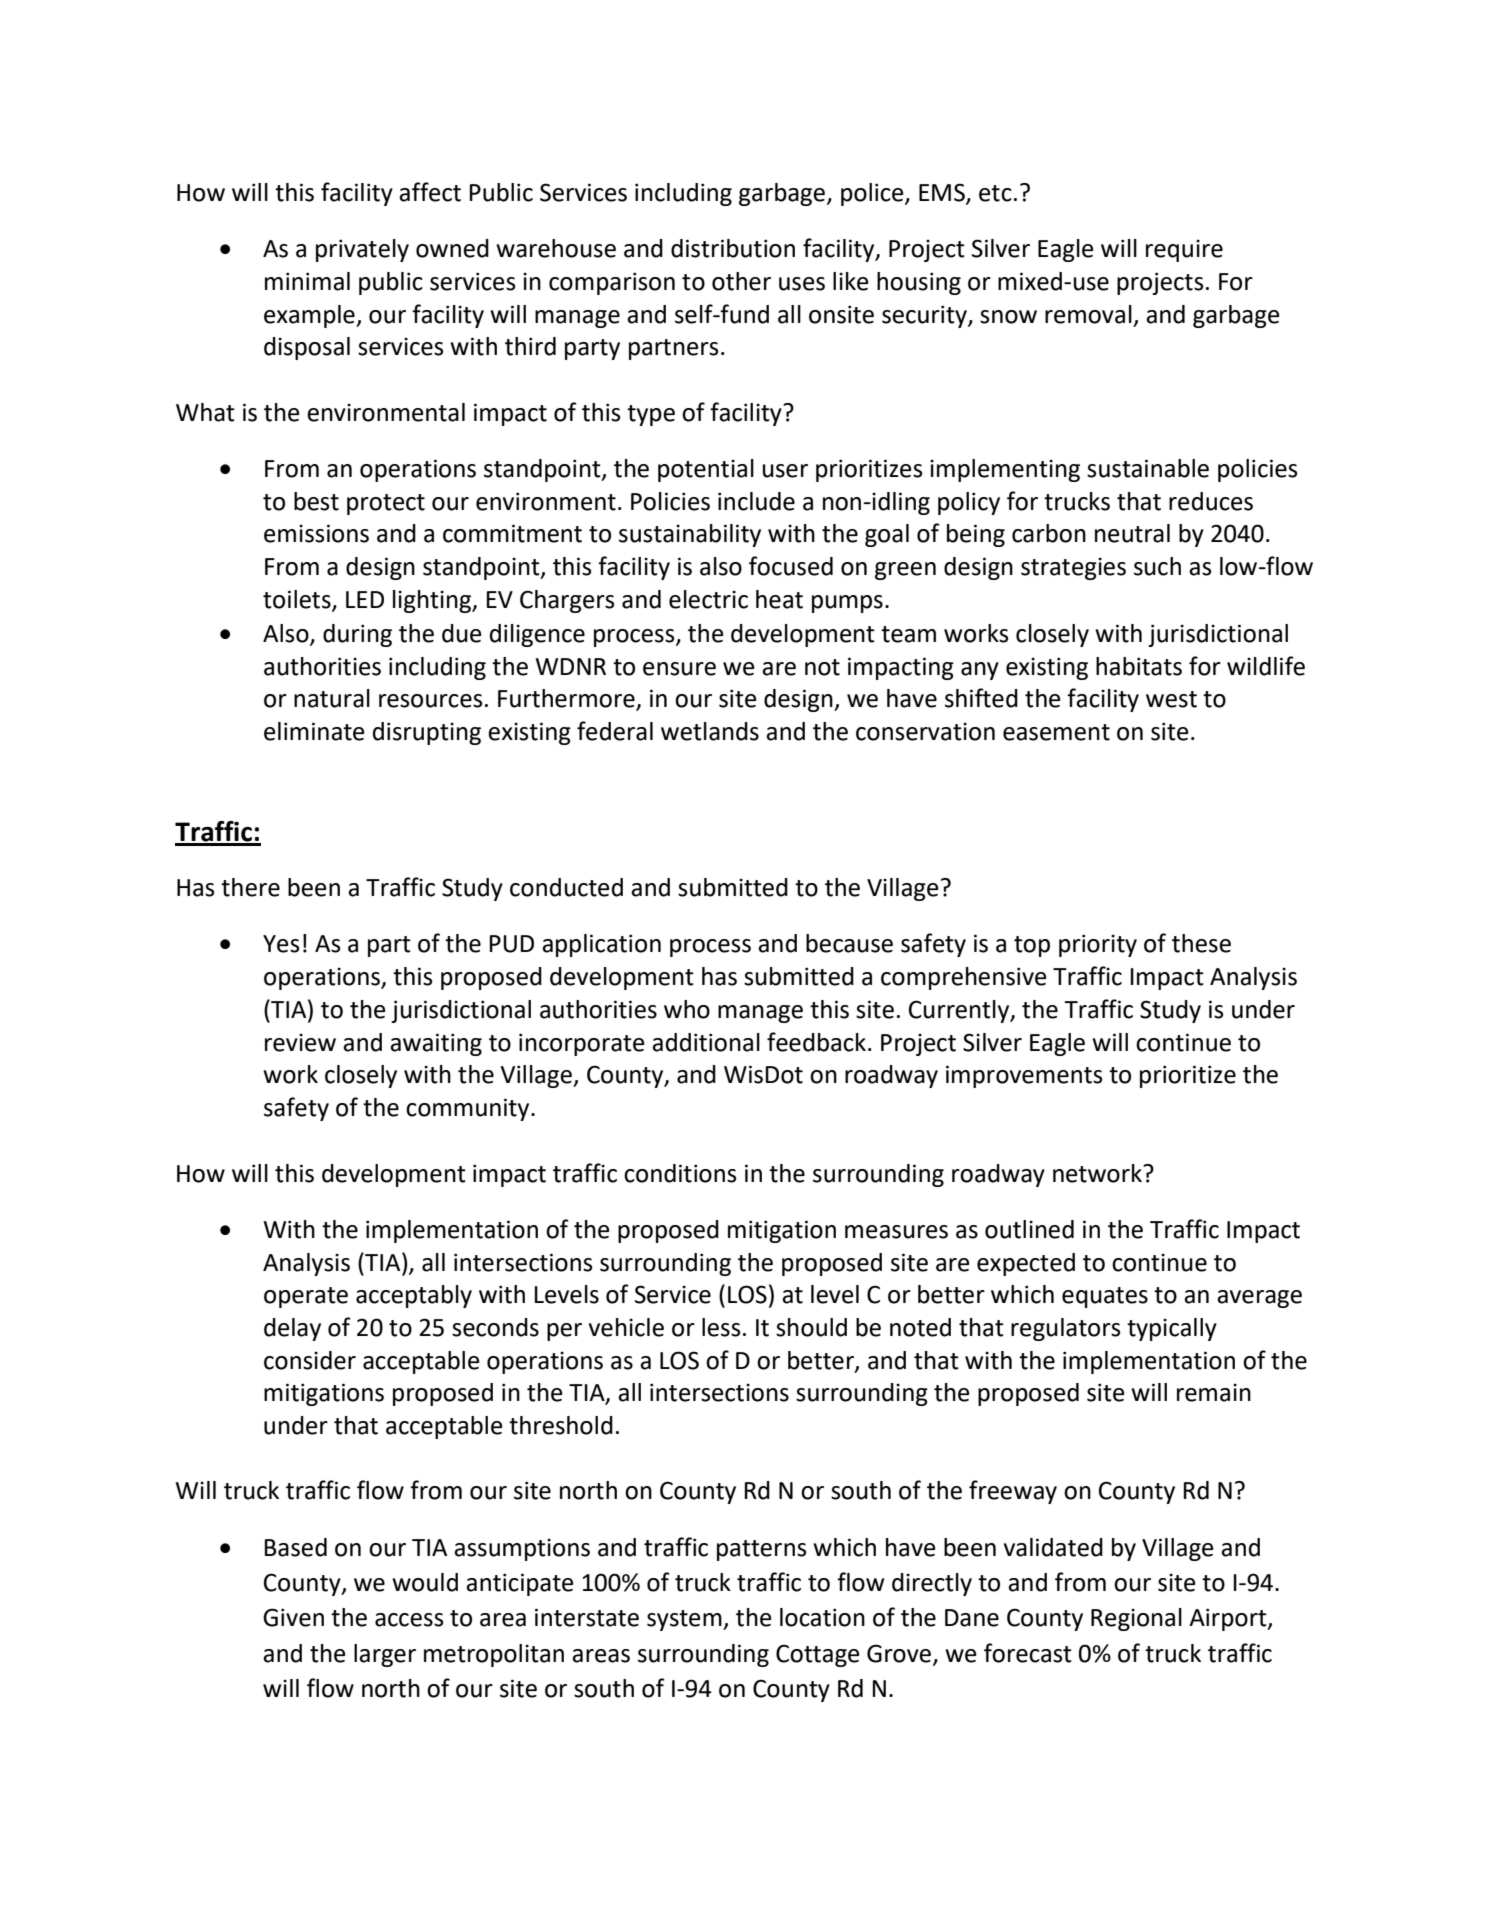 The image size is (1491, 1930). Describe the element at coordinates (469, 1109) in the image. I see `community` at that location.
